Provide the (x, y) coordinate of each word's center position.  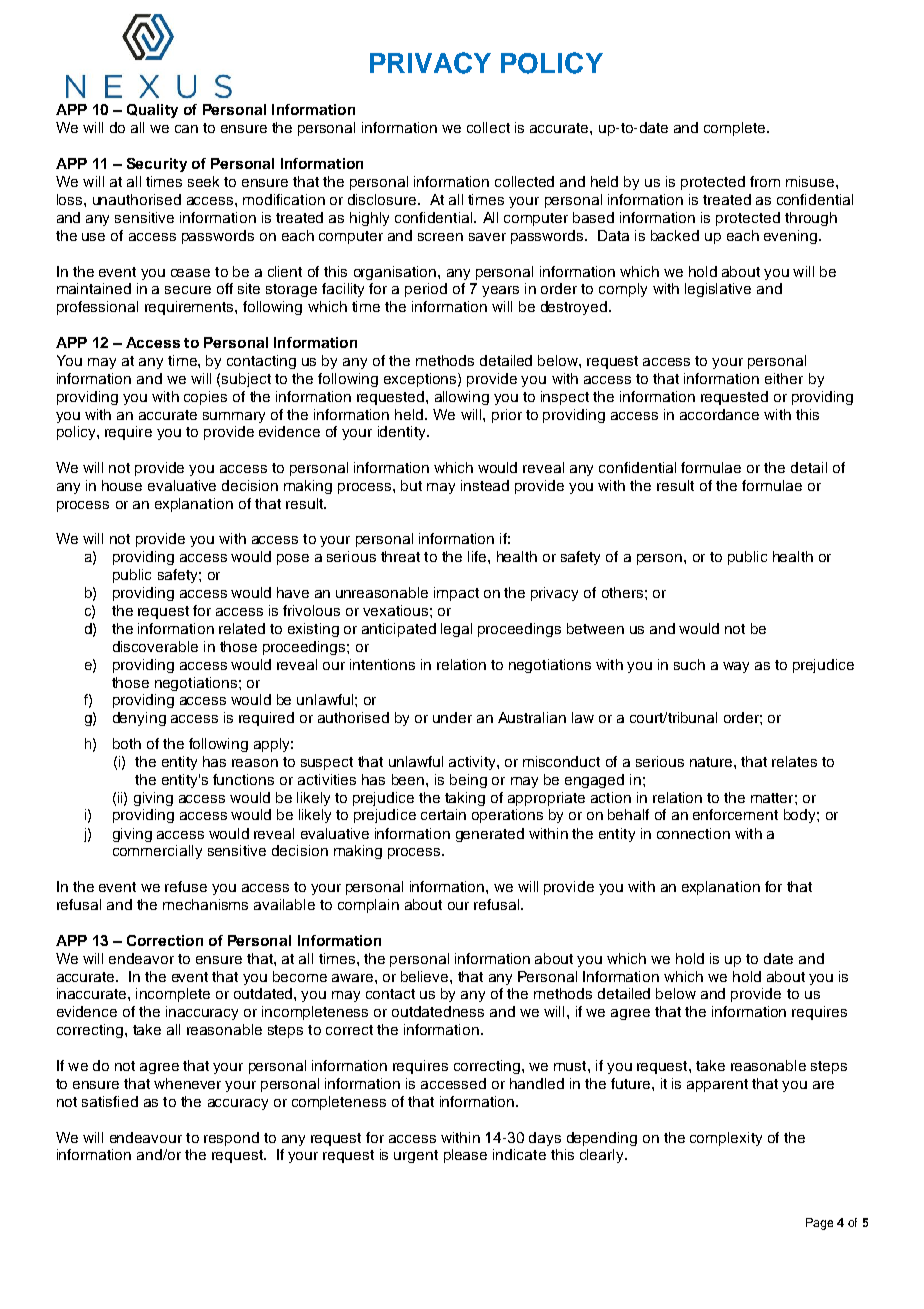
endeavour (146, 1137)
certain (443, 814)
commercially (157, 852)
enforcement (735, 814)
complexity (726, 1139)
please (465, 1156)
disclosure (383, 199)
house (122, 485)
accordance (719, 414)
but (411, 485)
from (765, 181)
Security (157, 165)
